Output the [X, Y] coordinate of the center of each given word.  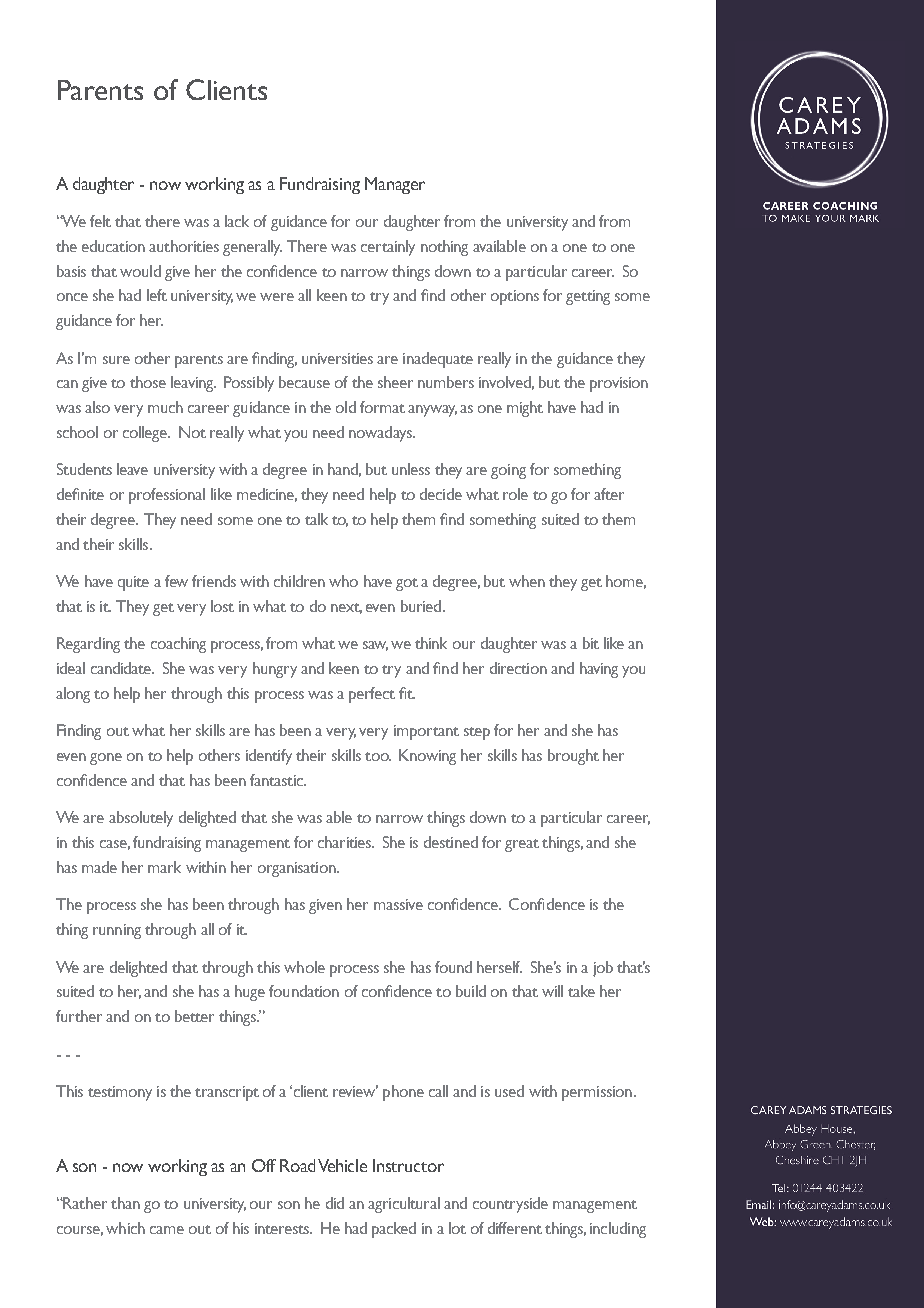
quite [133, 583]
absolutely [141, 819]
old [346, 407]
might [525, 409]
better [194, 1016]
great [522, 845]
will [552, 991]
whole [304, 967]
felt [100, 221]
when [527, 581]
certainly [388, 248]
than [125, 1203]
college [146, 434]
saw [375, 646]
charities [346, 842]
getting [588, 297]
